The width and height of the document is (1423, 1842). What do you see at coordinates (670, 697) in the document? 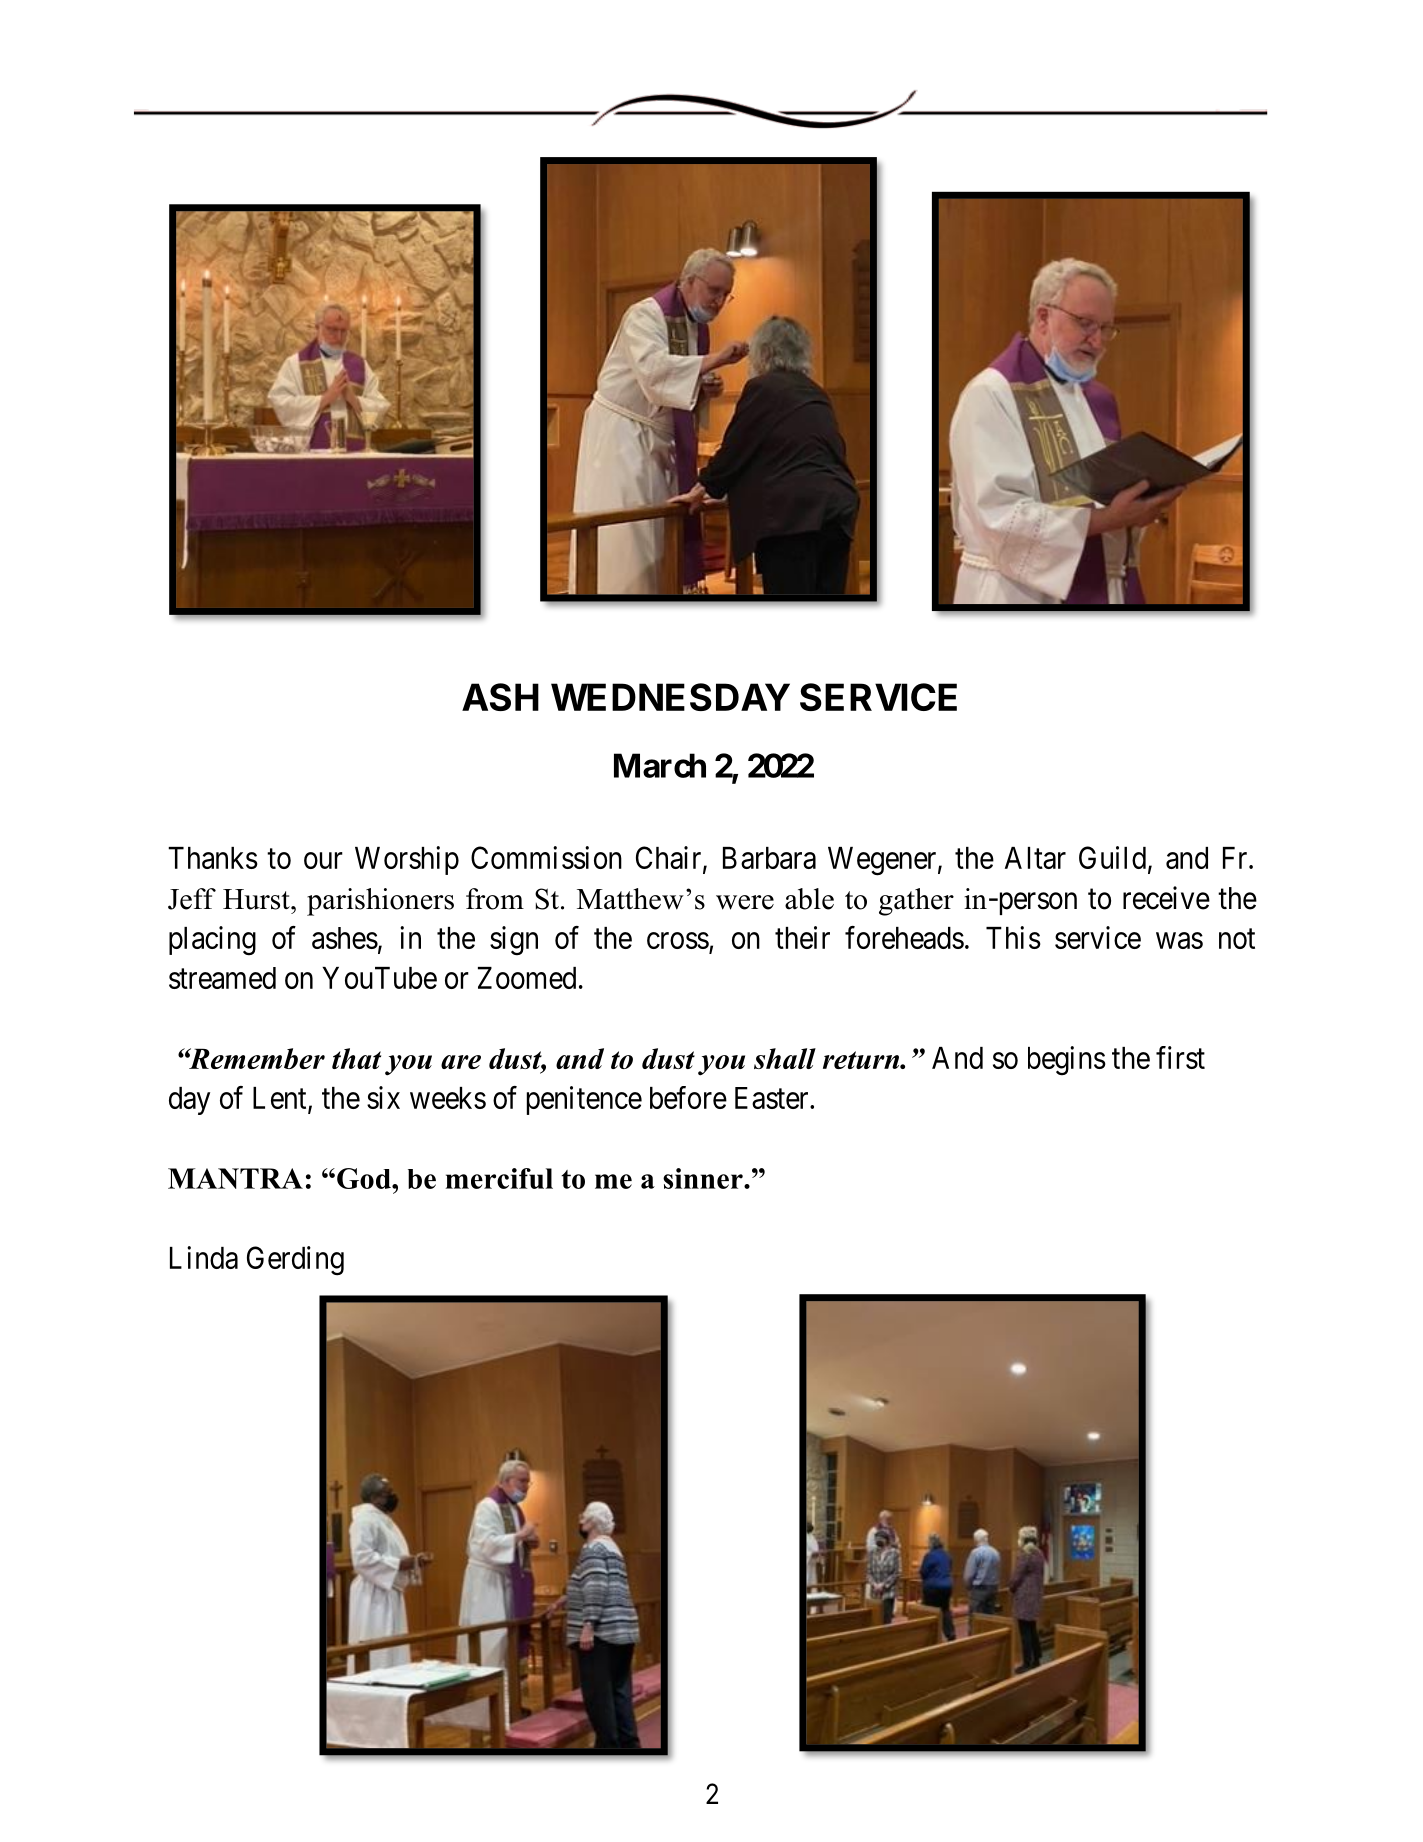
I see `WEDNESDAY` at bounding box center [670, 697].
